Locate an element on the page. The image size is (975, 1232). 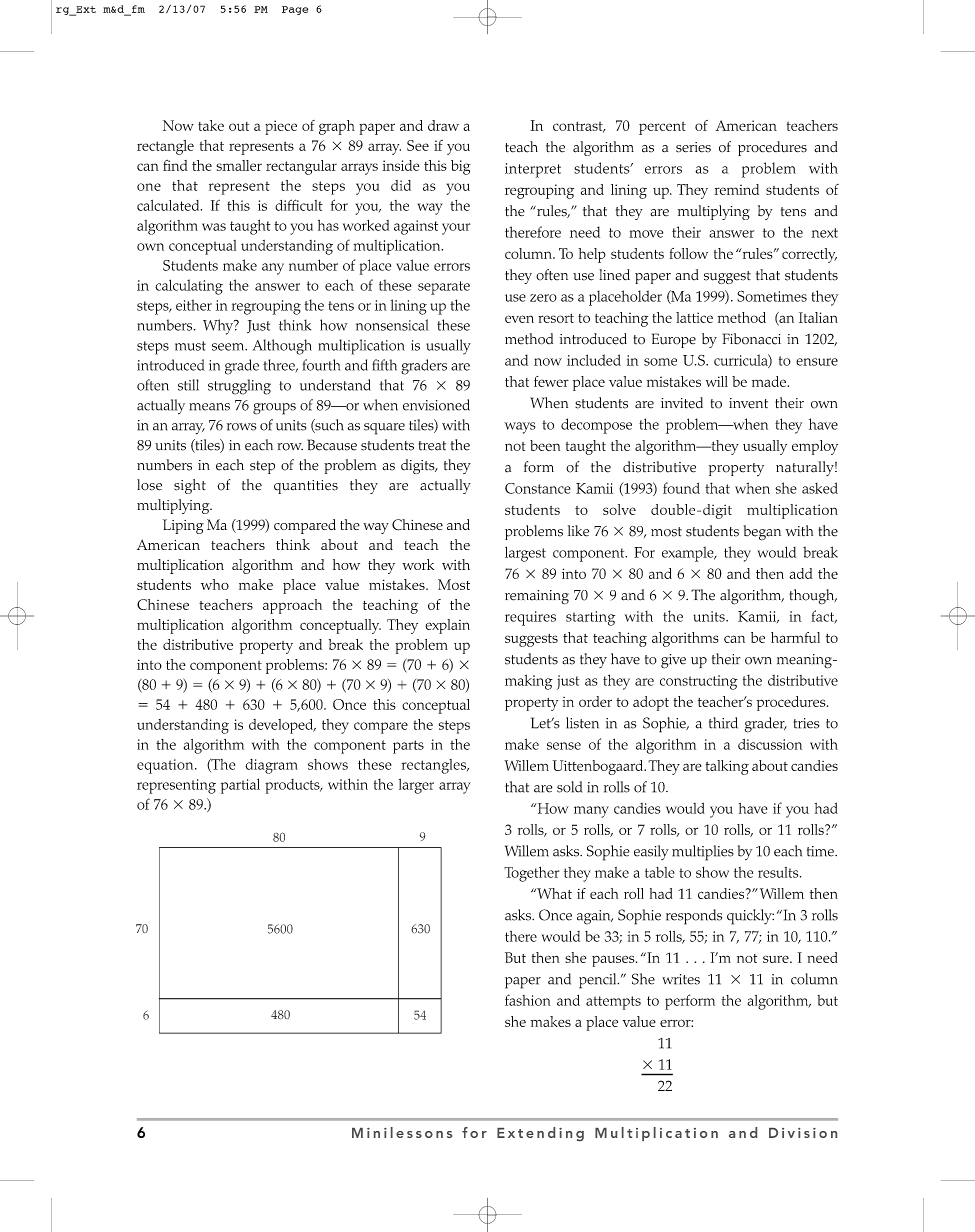
Extending is located at coordinates (540, 1134).
